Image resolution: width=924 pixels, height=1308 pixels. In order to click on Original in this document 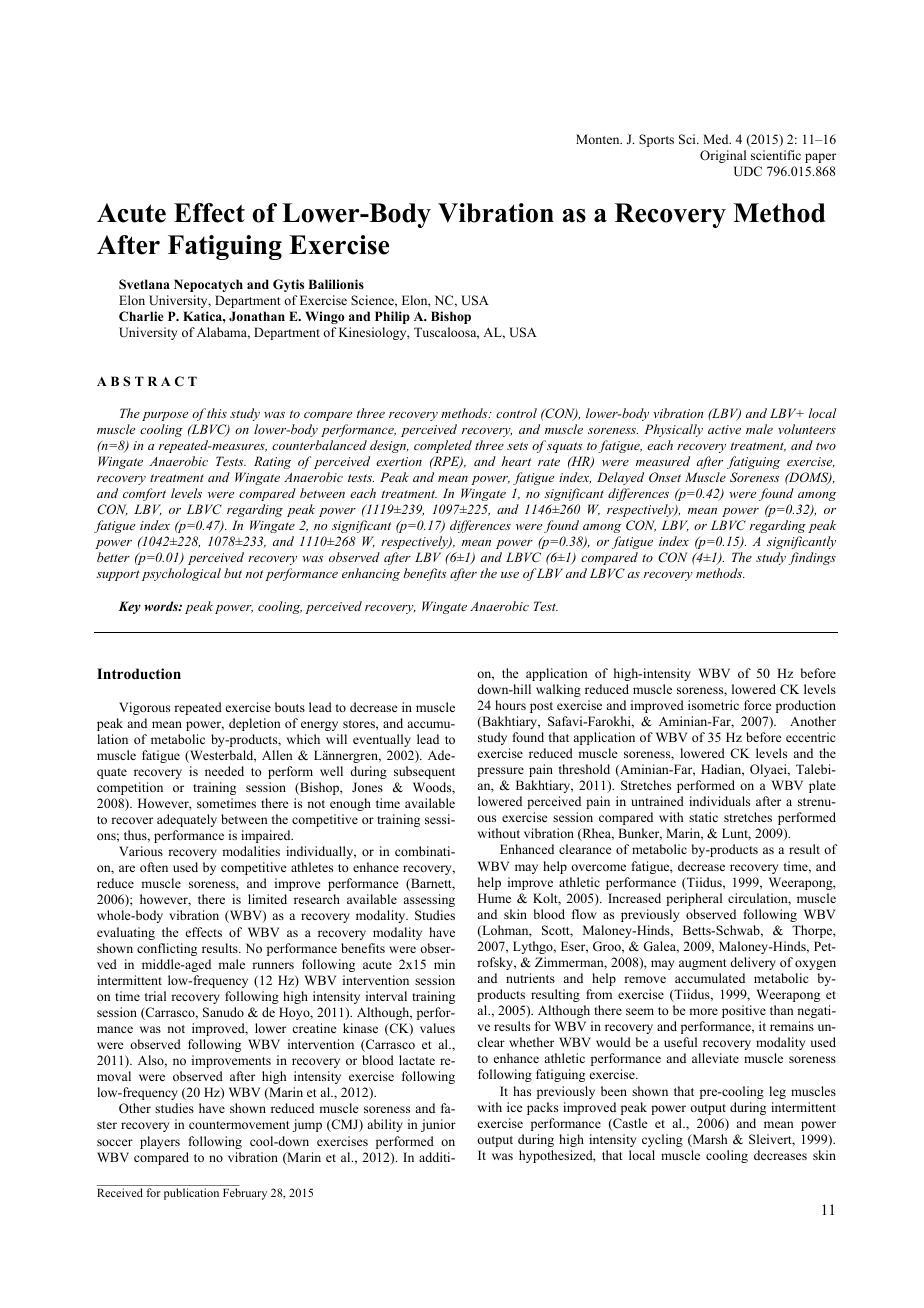, I will do `click(723, 156)`.
